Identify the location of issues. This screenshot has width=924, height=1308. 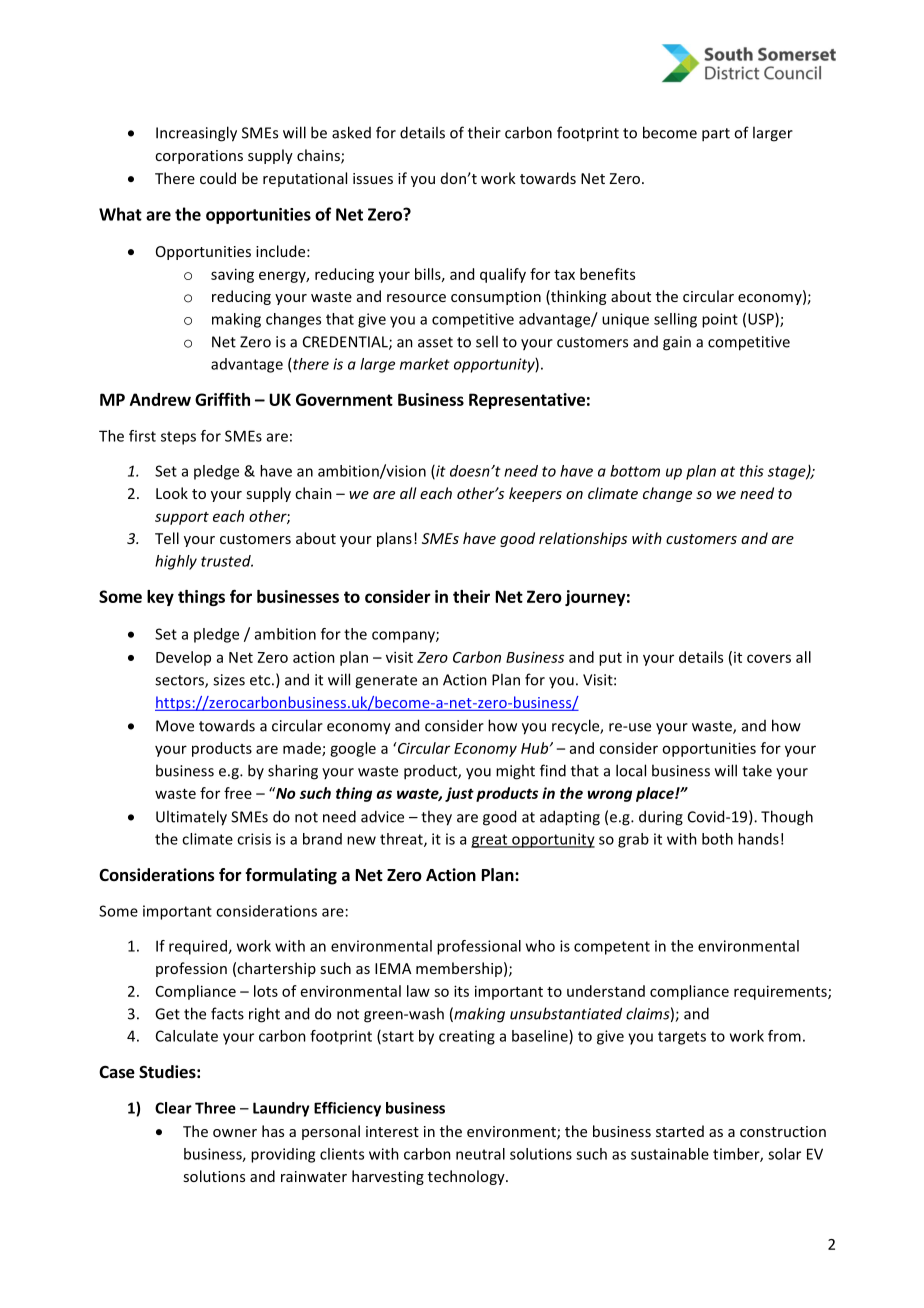
(373, 178).
